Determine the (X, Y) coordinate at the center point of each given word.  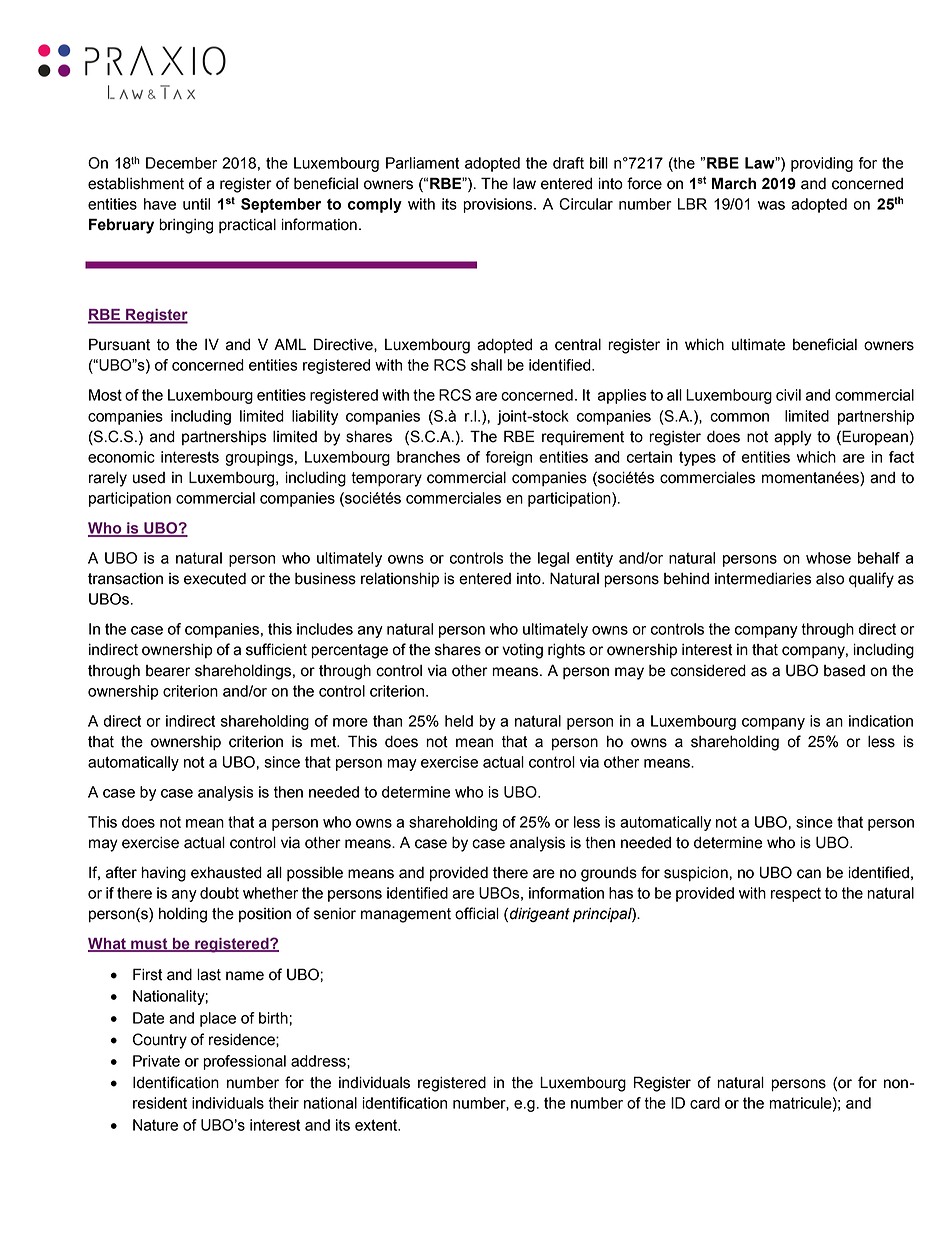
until (196, 204)
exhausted (226, 872)
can (809, 874)
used (149, 478)
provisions (499, 205)
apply (793, 438)
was (771, 205)
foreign (509, 458)
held (459, 721)
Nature (155, 1125)
